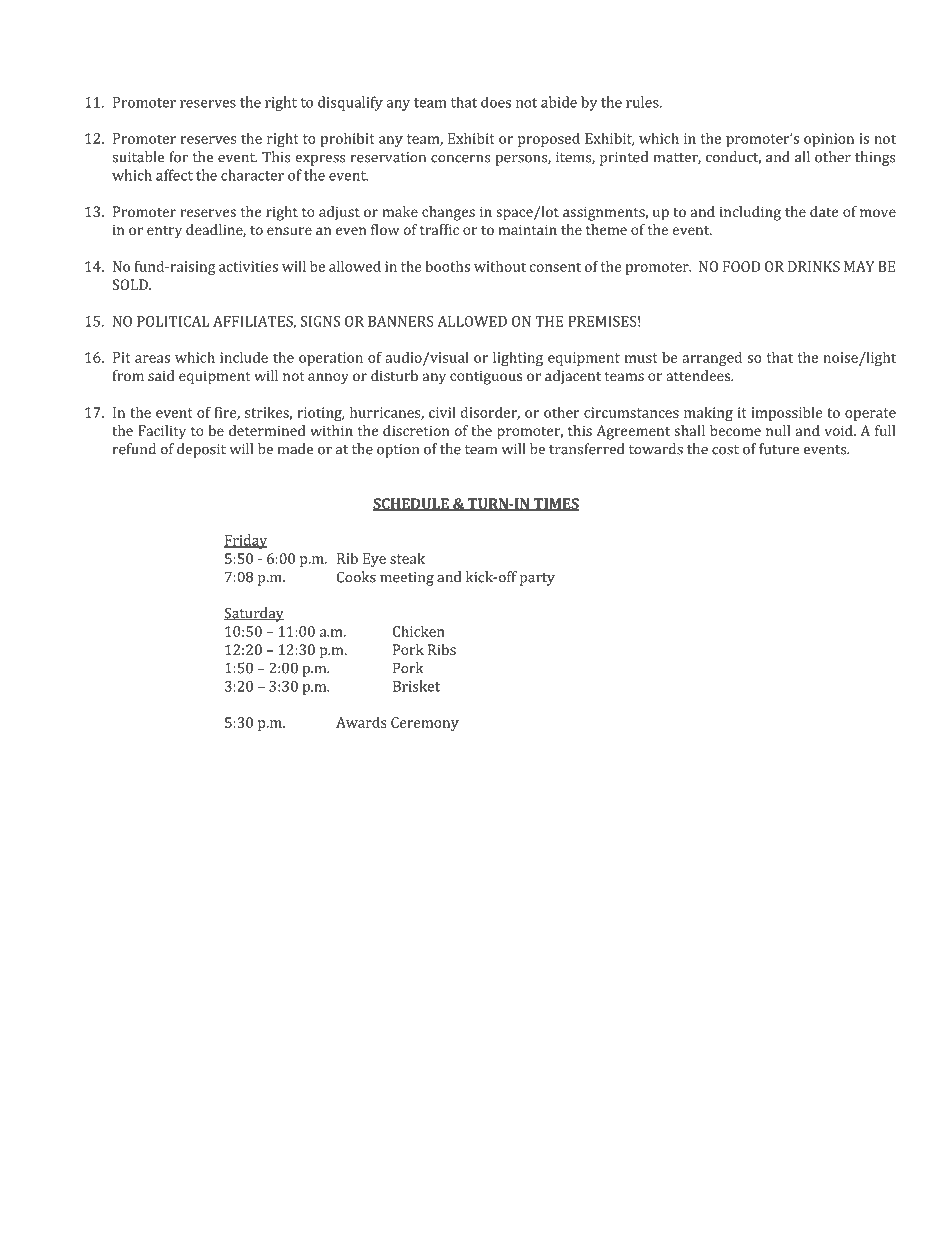 Image resolution: width=952 pixels, height=1233 pixels. Describe the element at coordinates (814, 266) in the image. I see `DRINKS` at that location.
